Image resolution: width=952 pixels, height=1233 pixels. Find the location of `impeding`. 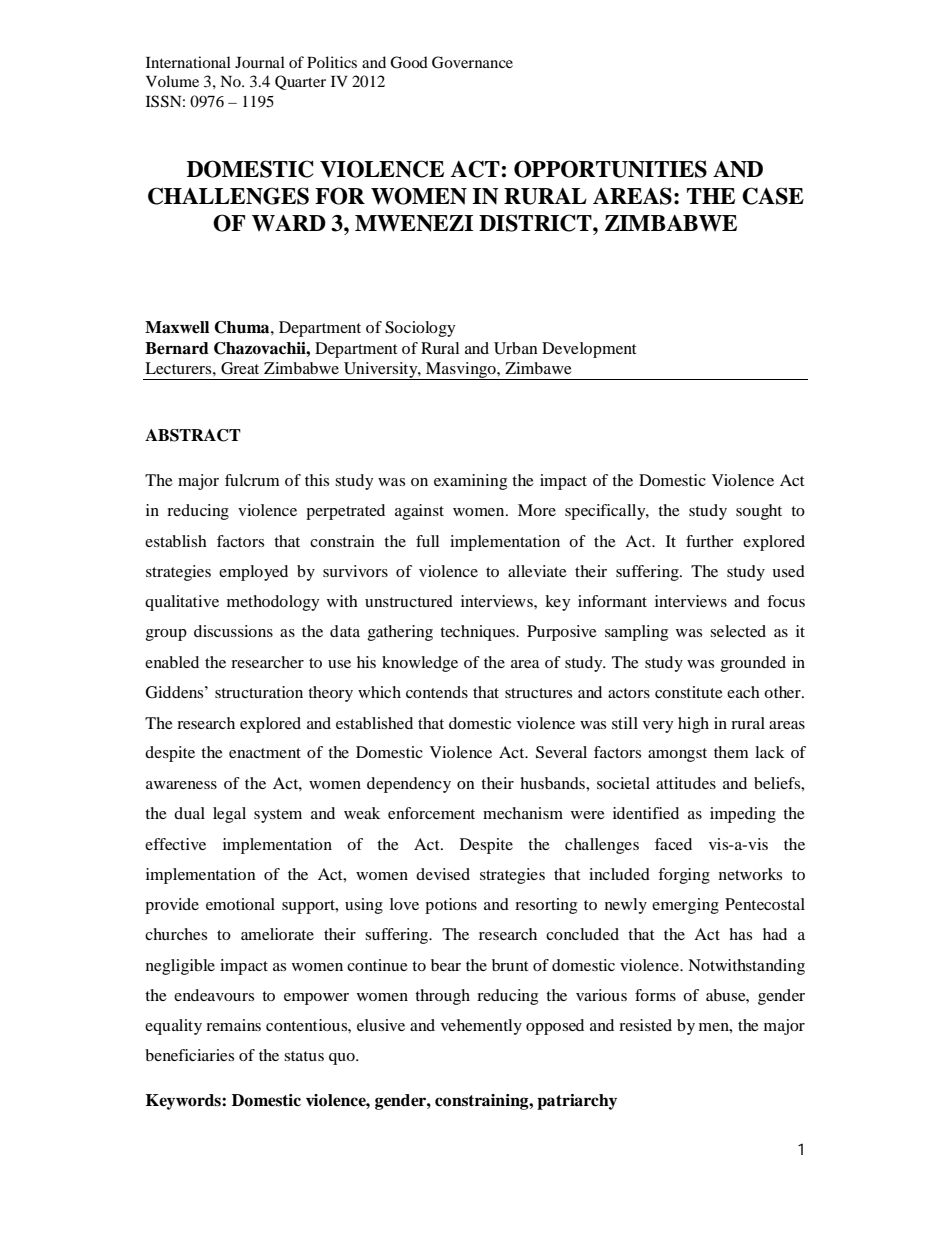

impeding is located at coordinates (743, 815).
